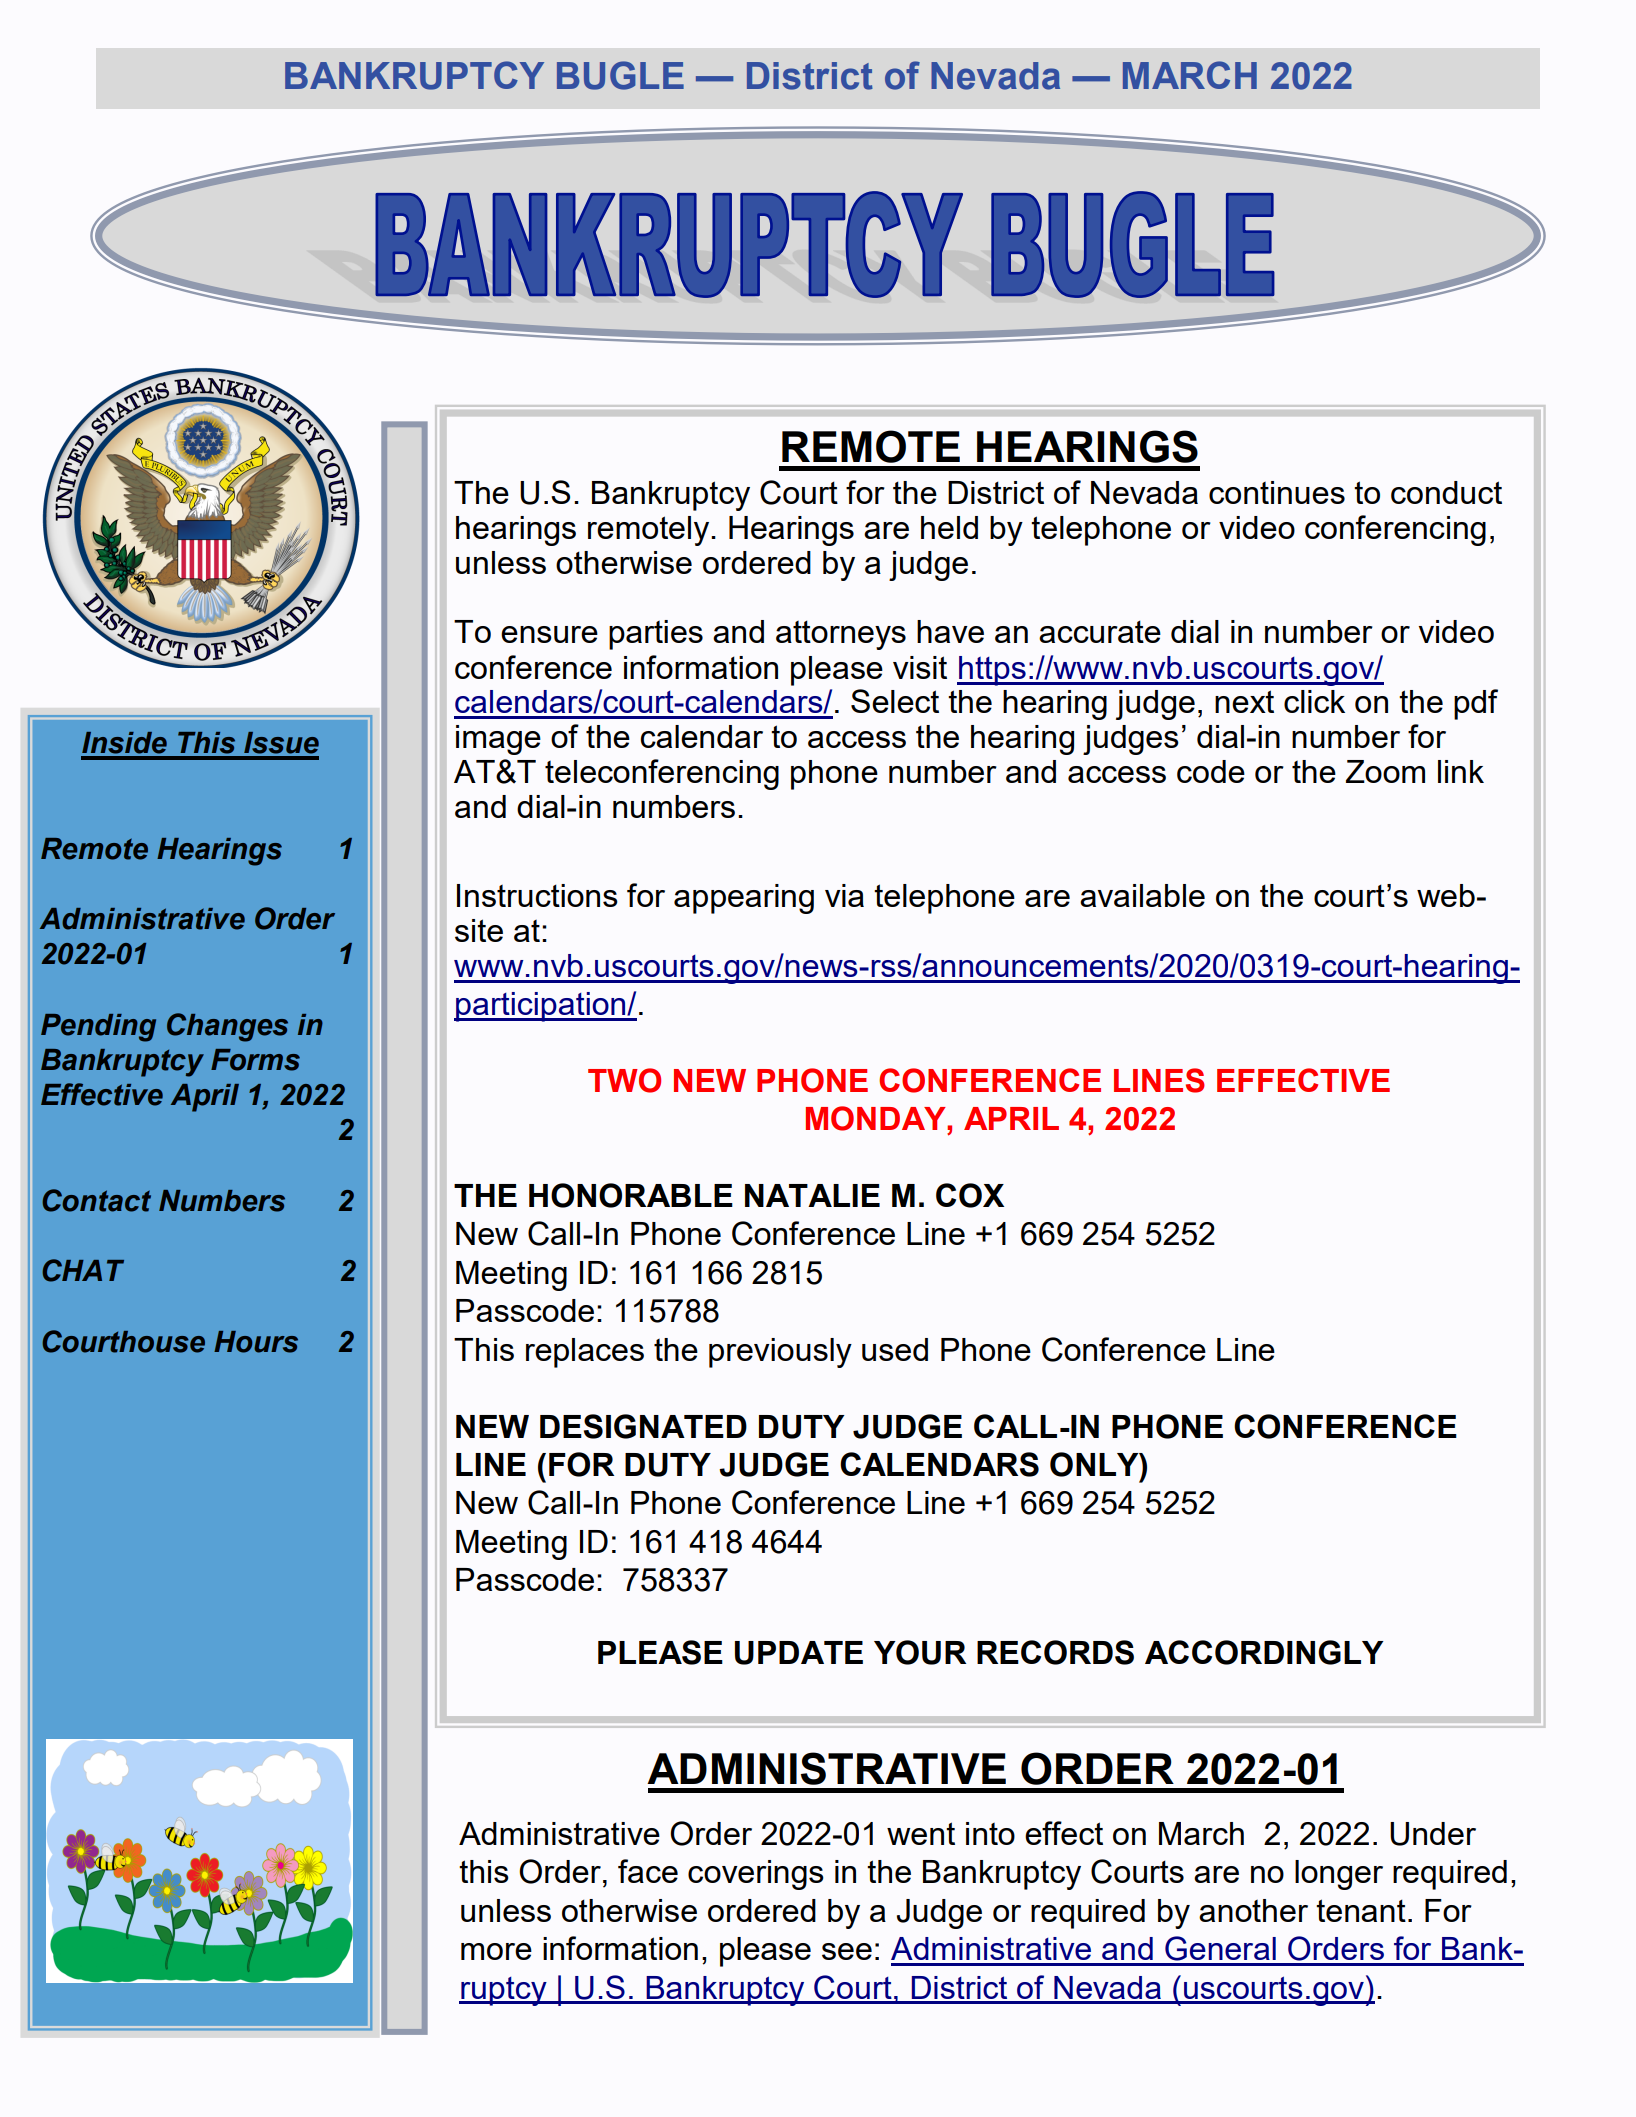 This screenshot has height=2117, width=1636. Describe the element at coordinates (643, 1426) in the screenshot. I see `DESIGNATED` at that location.
